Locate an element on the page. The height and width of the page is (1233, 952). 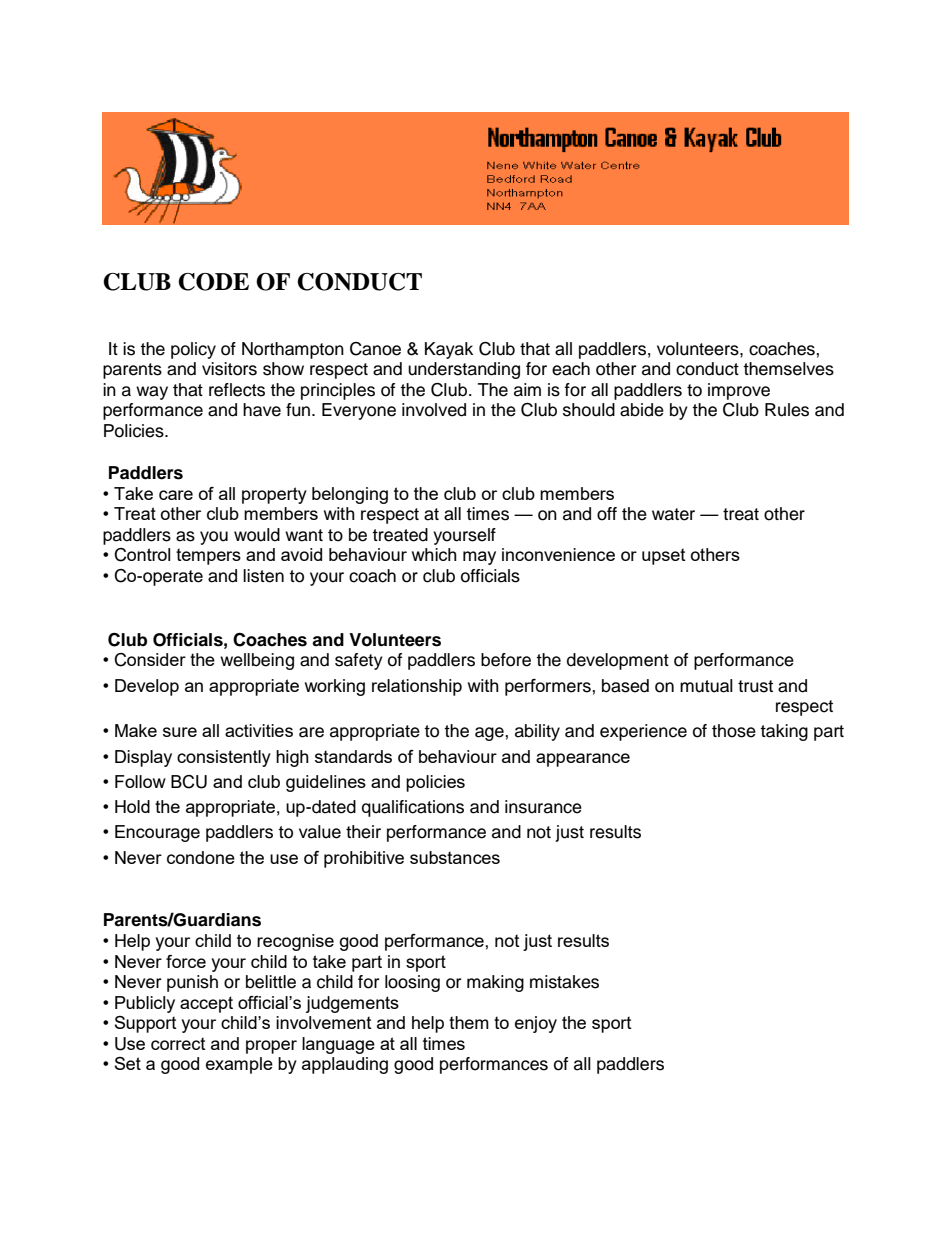
making is located at coordinates (495, 983).
